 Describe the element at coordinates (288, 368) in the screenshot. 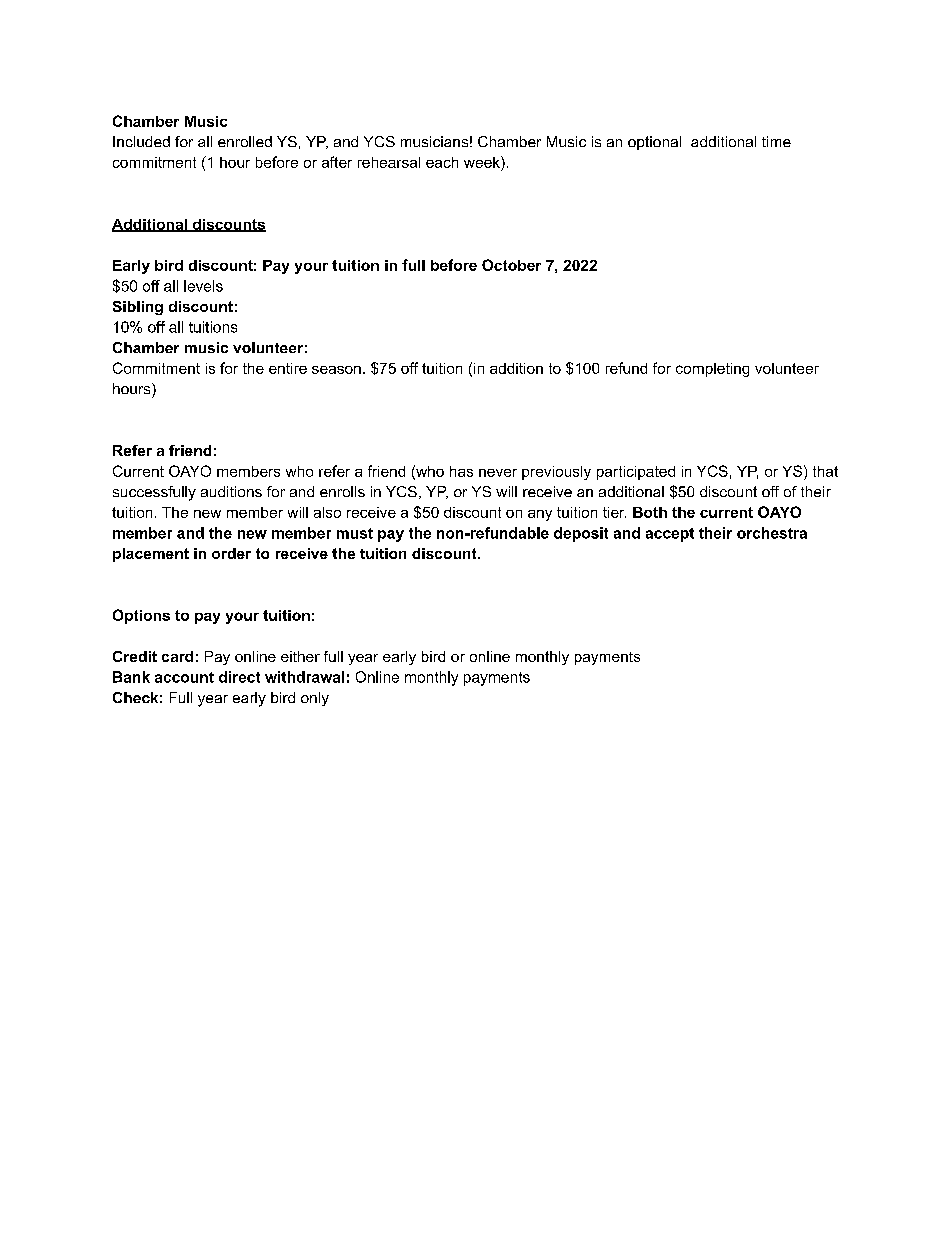

I see `entire` at that location.
